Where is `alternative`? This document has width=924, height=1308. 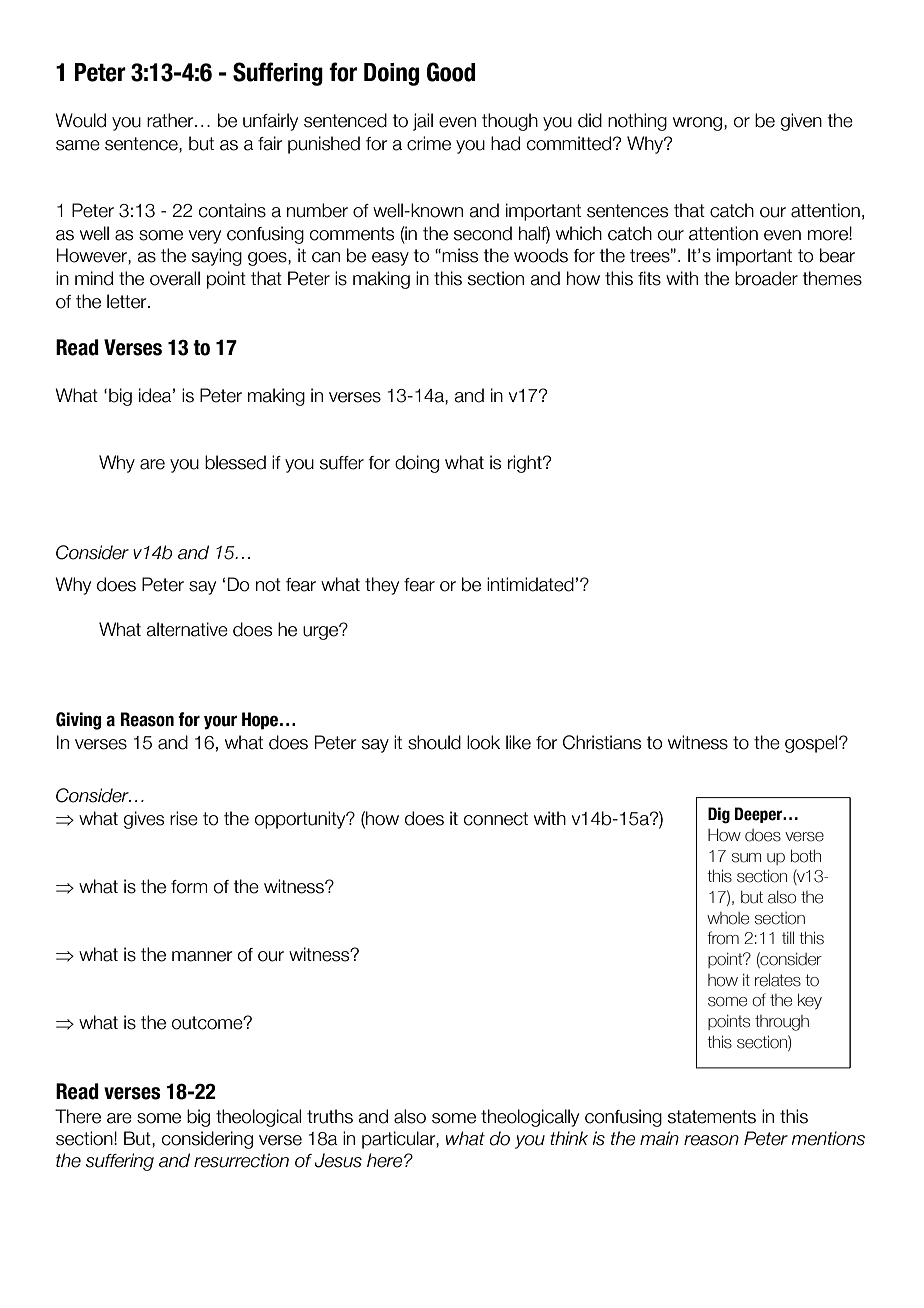
alternative is located at coordinates (187, 629).
